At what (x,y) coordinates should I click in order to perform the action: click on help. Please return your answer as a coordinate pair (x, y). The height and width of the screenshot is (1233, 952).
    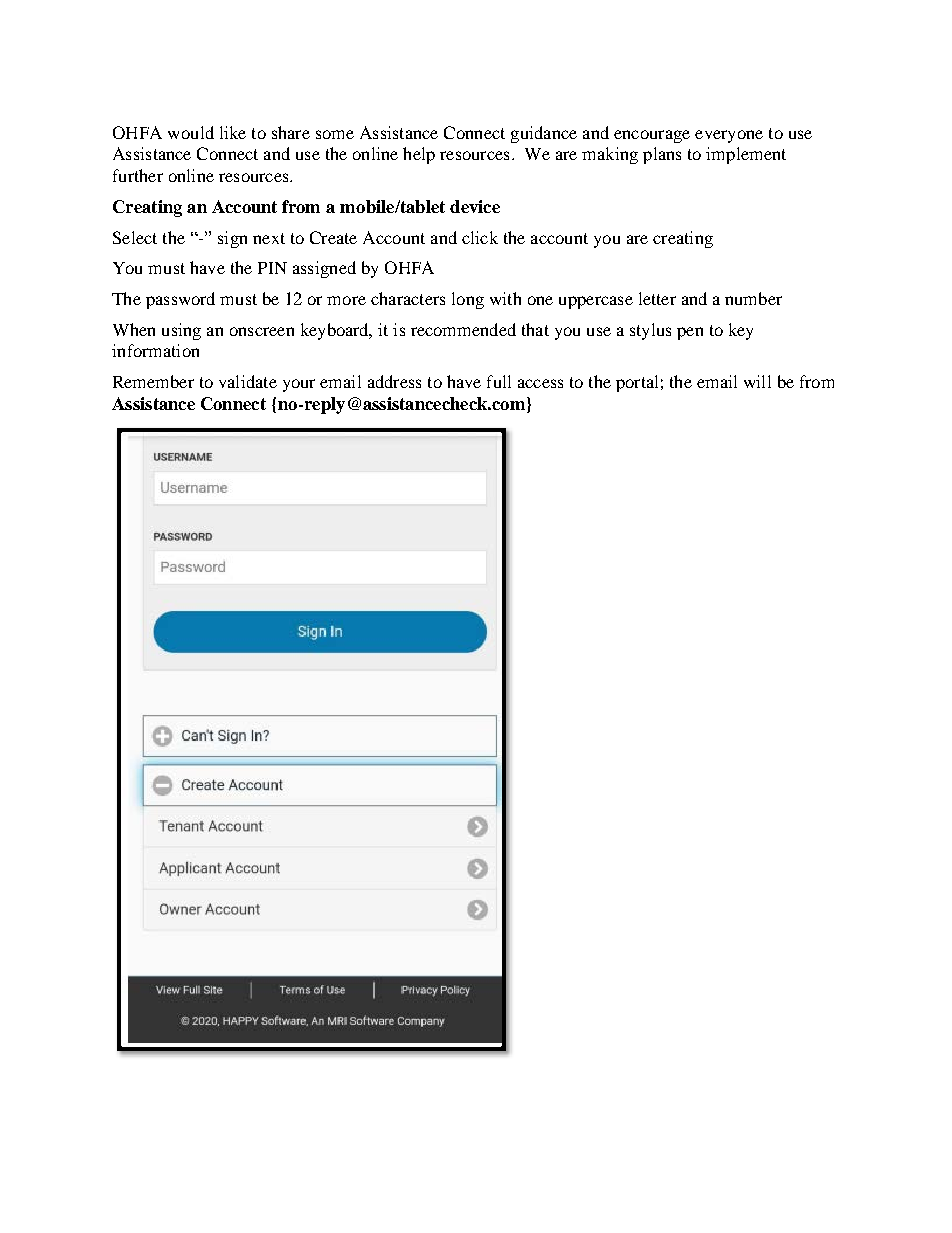
    Looking at the image, I should click on (419, 155).
